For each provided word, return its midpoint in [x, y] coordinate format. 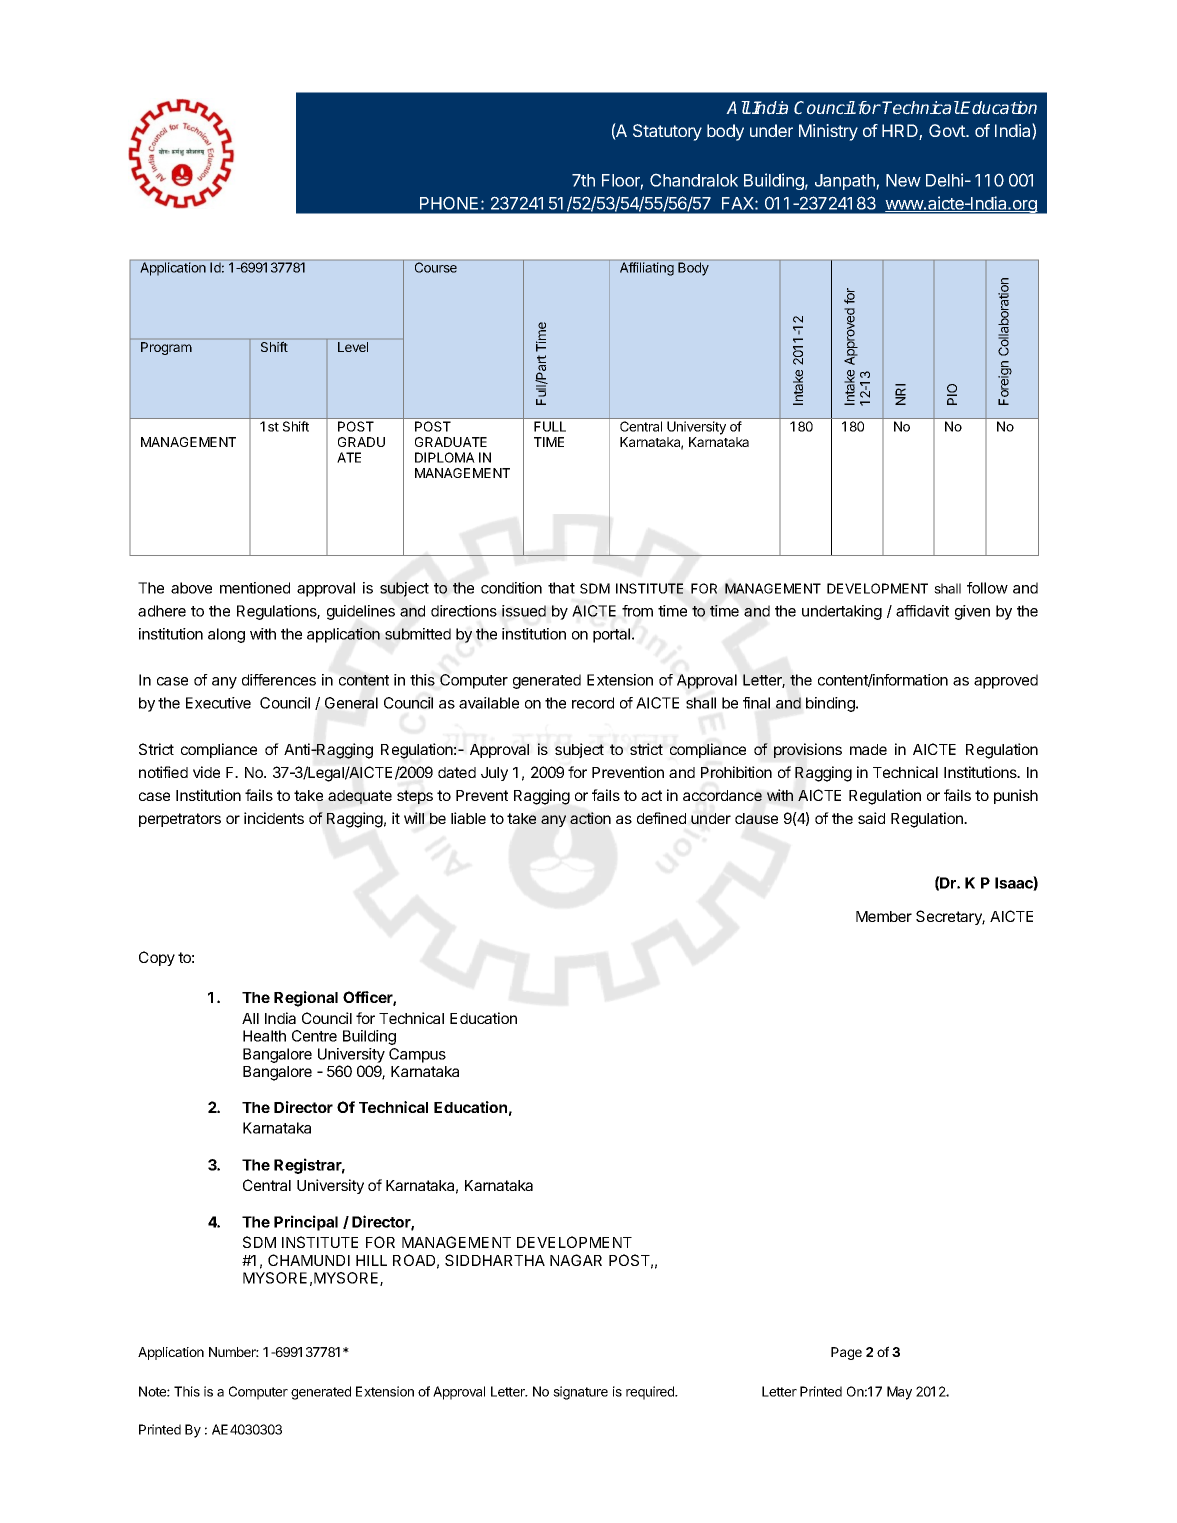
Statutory [667, 132]
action [590, 818]
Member [884, 916]
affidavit [922, 611]
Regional [306, 999]
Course [436, 267]
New [903, 180]
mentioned [255, 588]
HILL [371, 1260]
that [561, 588]
